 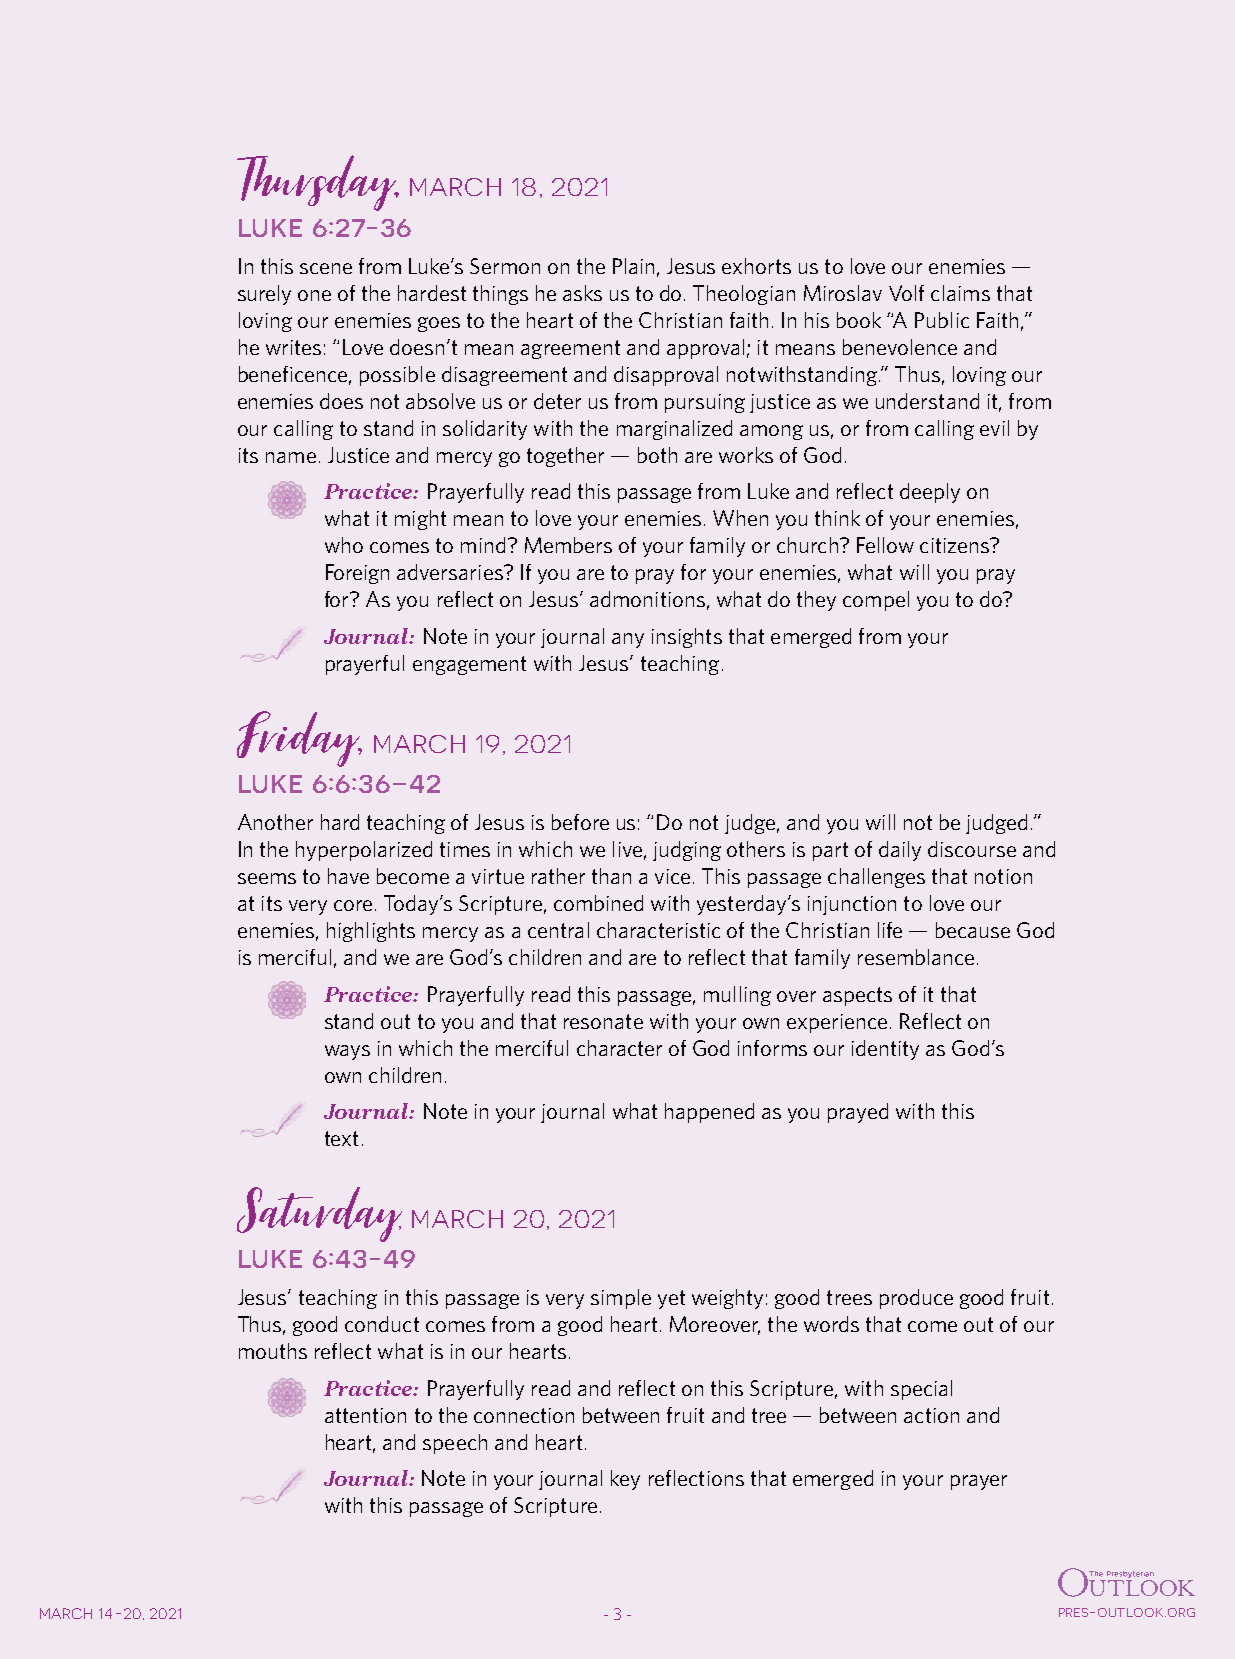 I want to click on highlights, so click(x=371, y=932).
